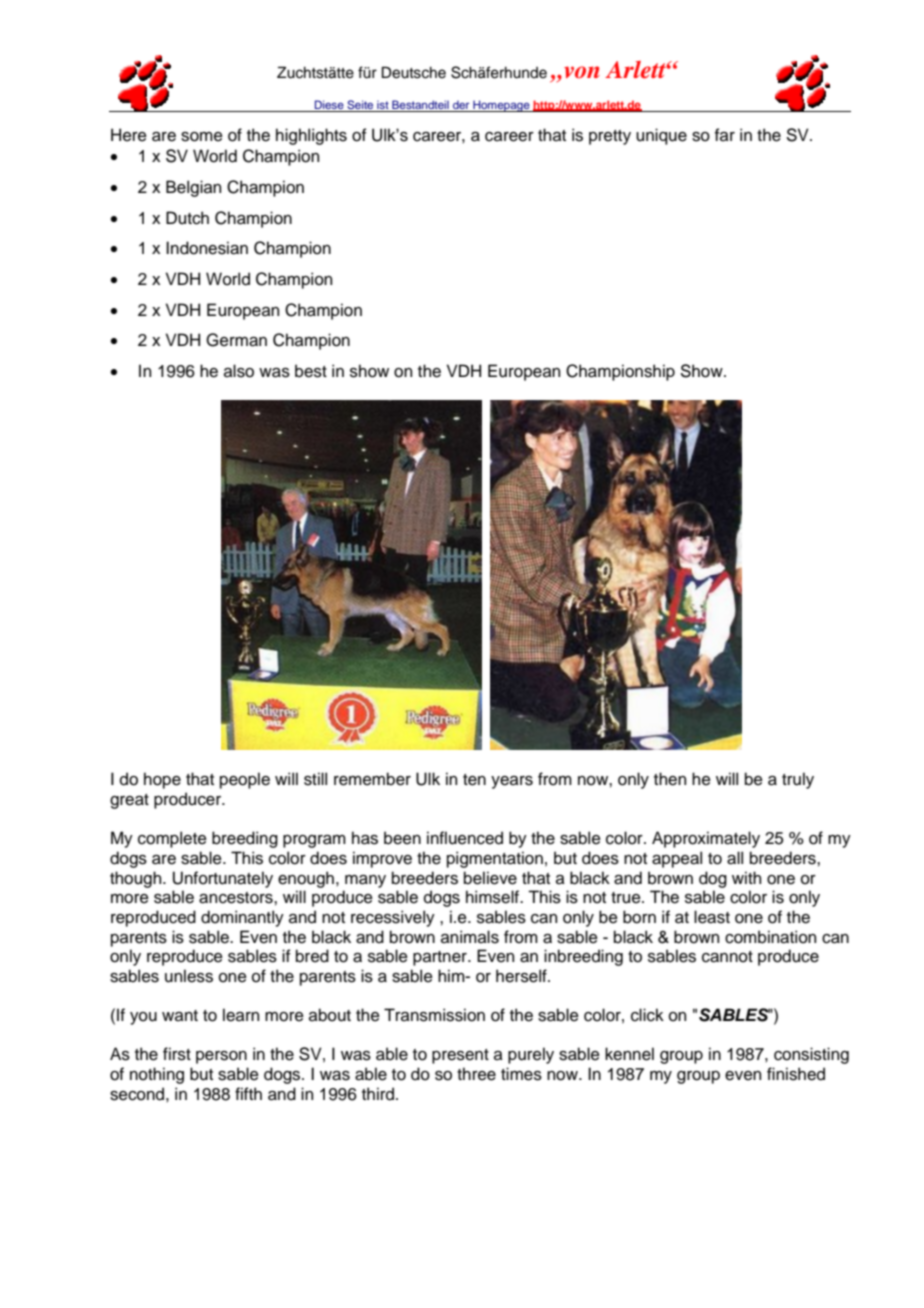 This page has width=924, height=1308. Describe the element at coordinates (172, 839) in the page. I see `complete` at that location.
